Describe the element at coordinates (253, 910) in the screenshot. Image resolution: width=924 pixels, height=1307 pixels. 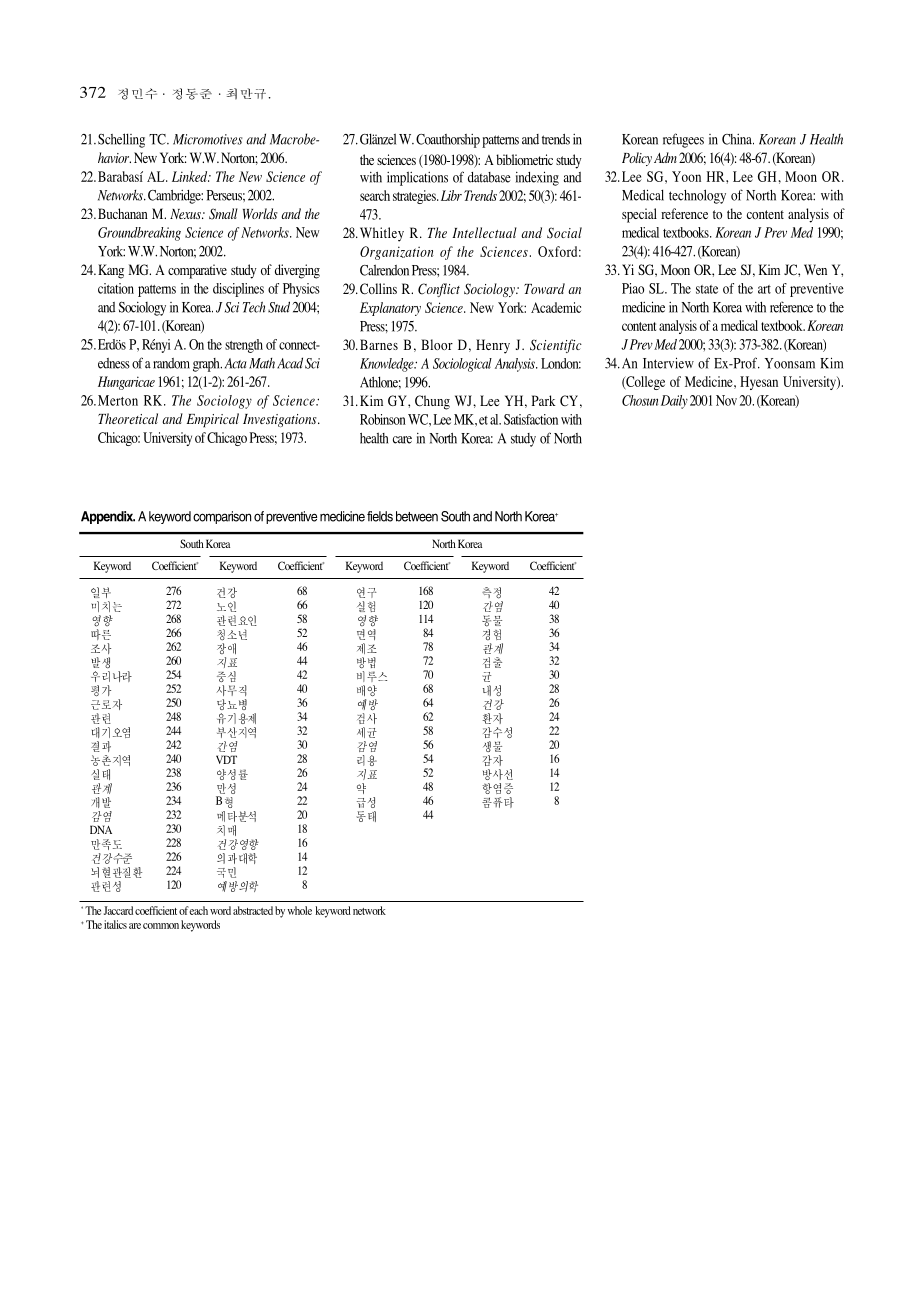
I see `abstracted` at that location.
